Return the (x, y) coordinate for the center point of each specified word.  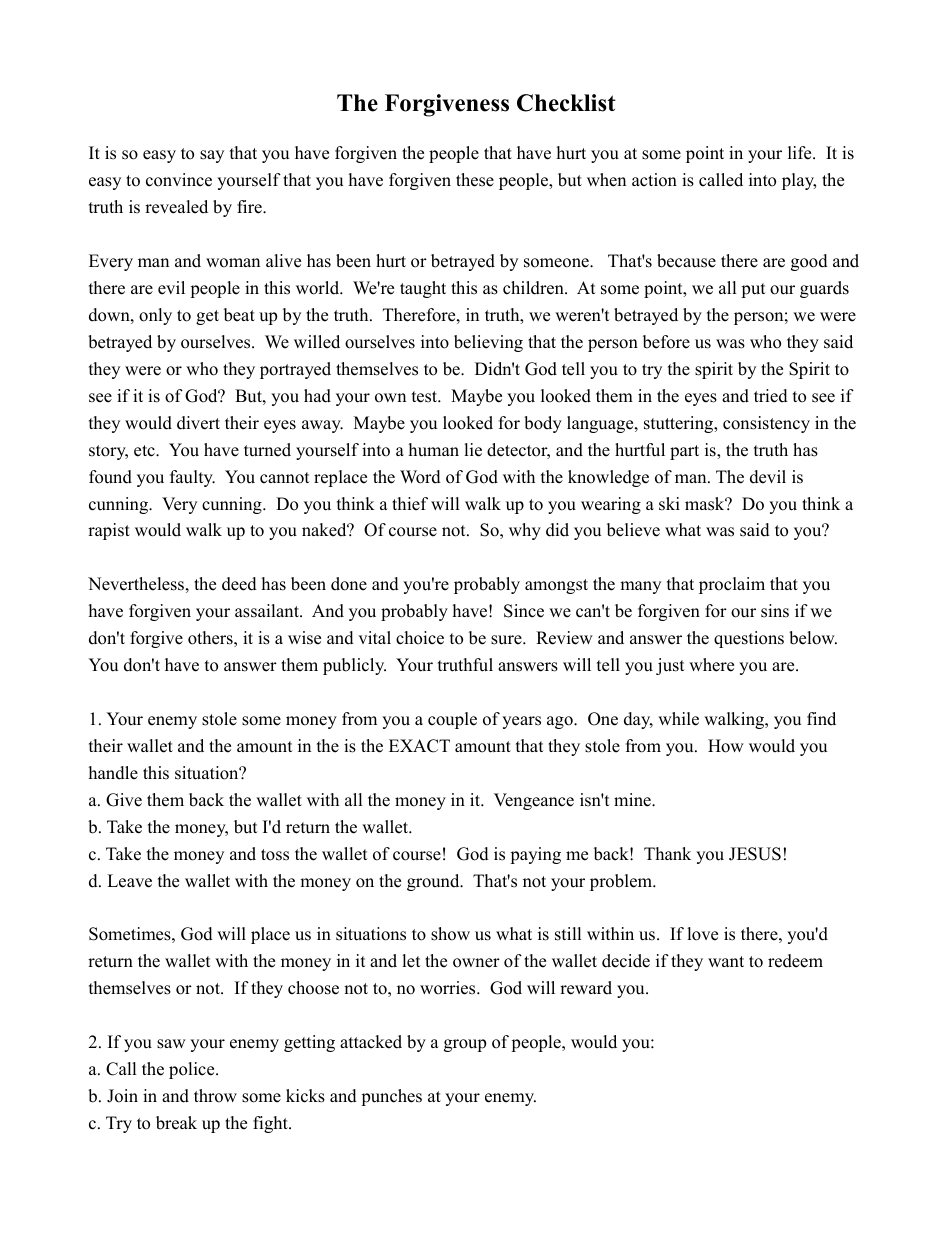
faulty (192, 478)
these (475, 180)
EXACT (419, 746)
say (212, 156)
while (678, 719)
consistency (766, 424)
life (801, 153)
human (434, 450)
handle (113, 773)
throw (215, 1096)
